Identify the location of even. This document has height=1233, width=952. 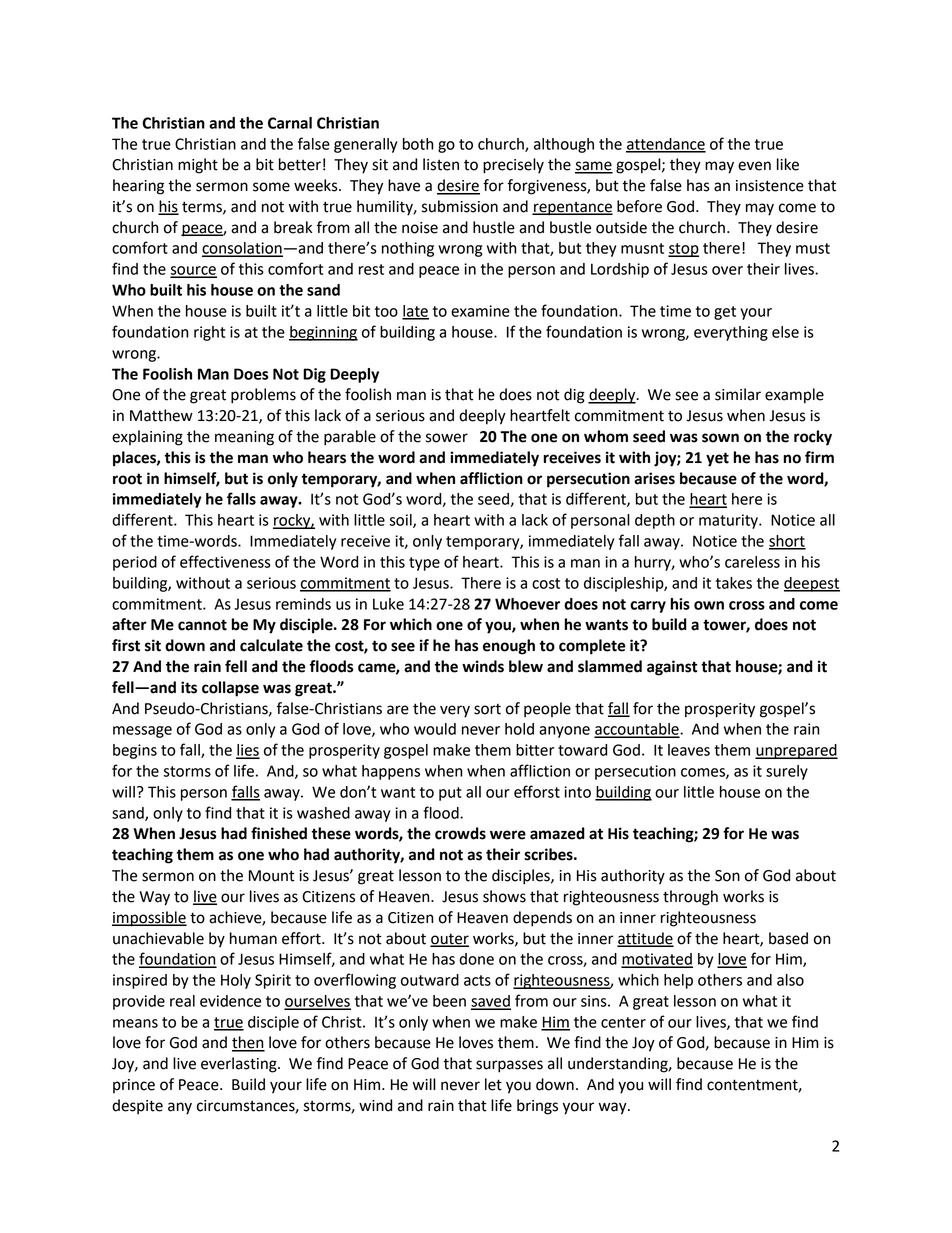
(754, 166).
